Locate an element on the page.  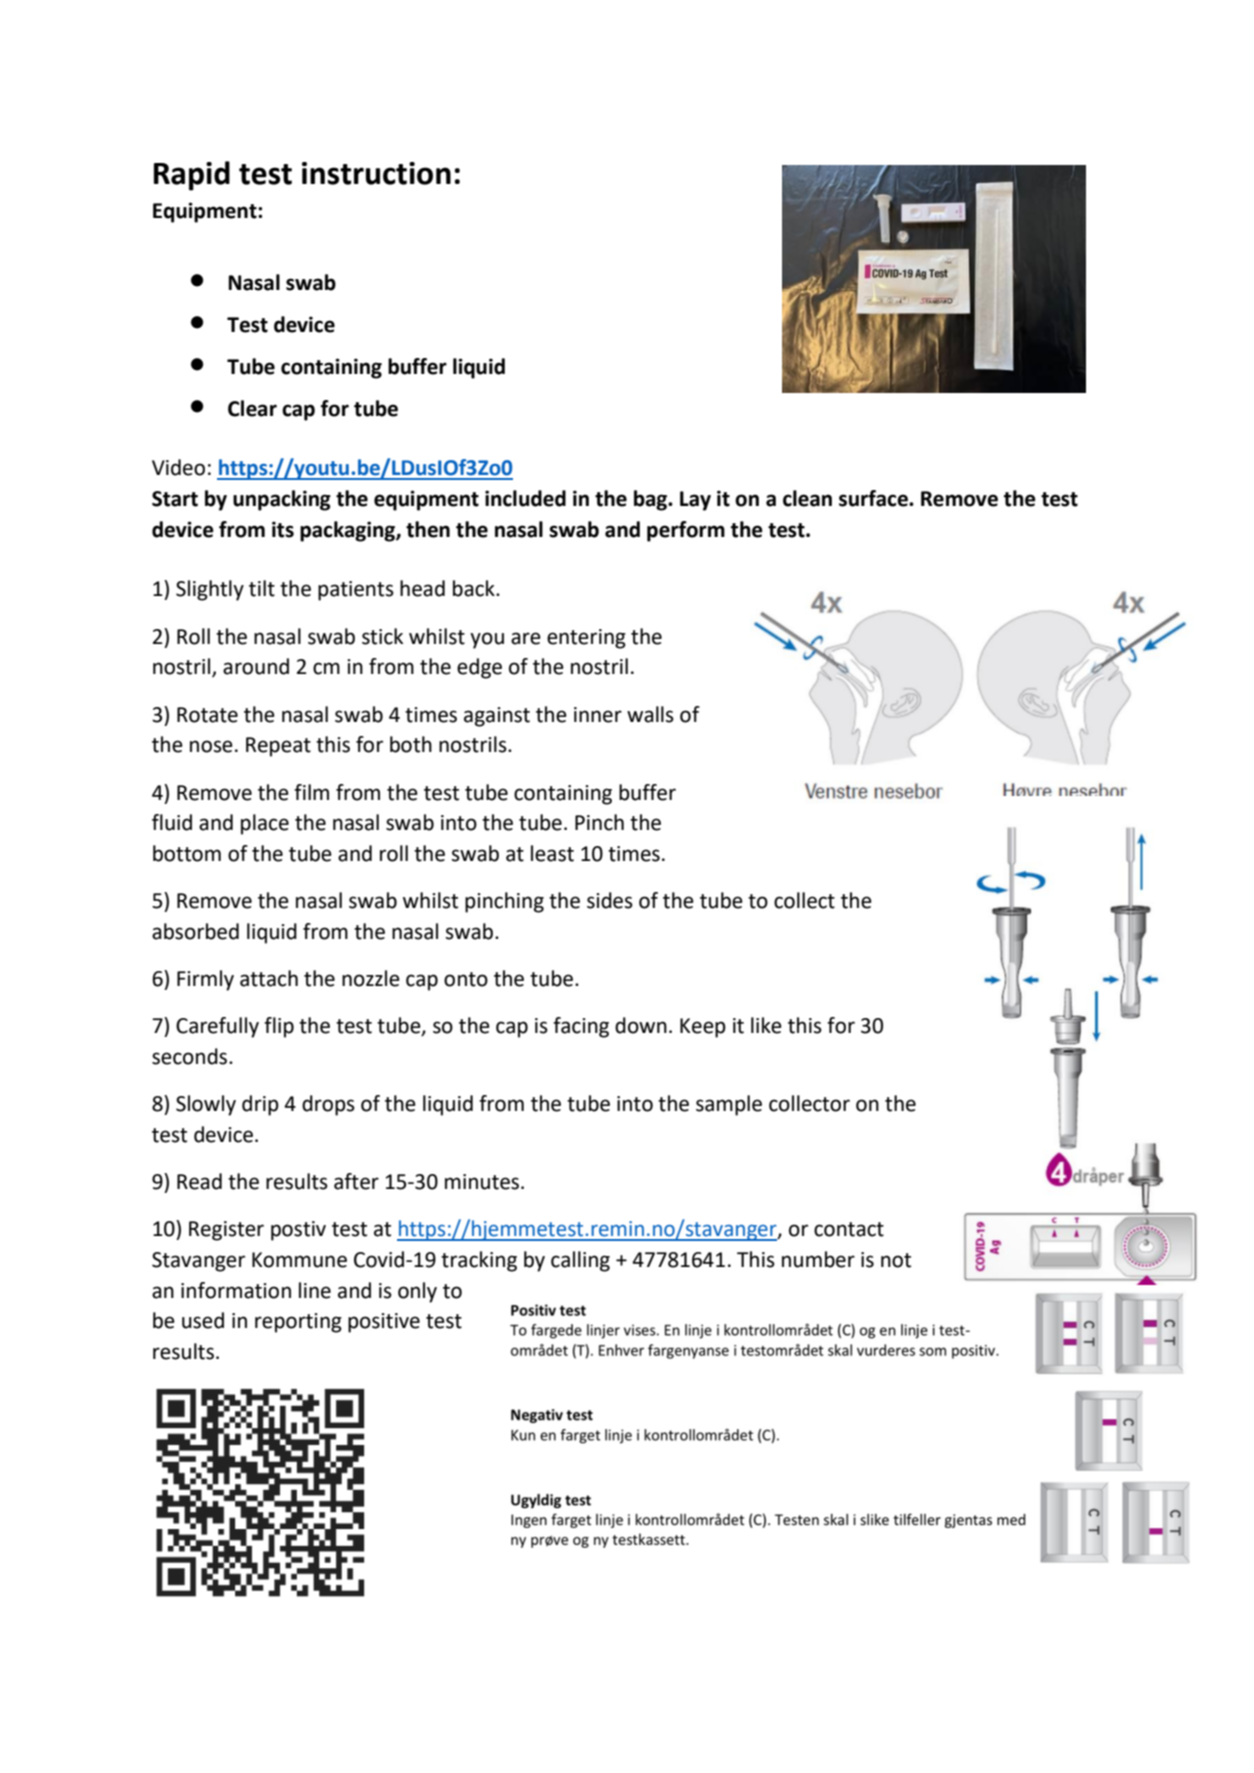
Rapid is located at coordinates (192, 176).
